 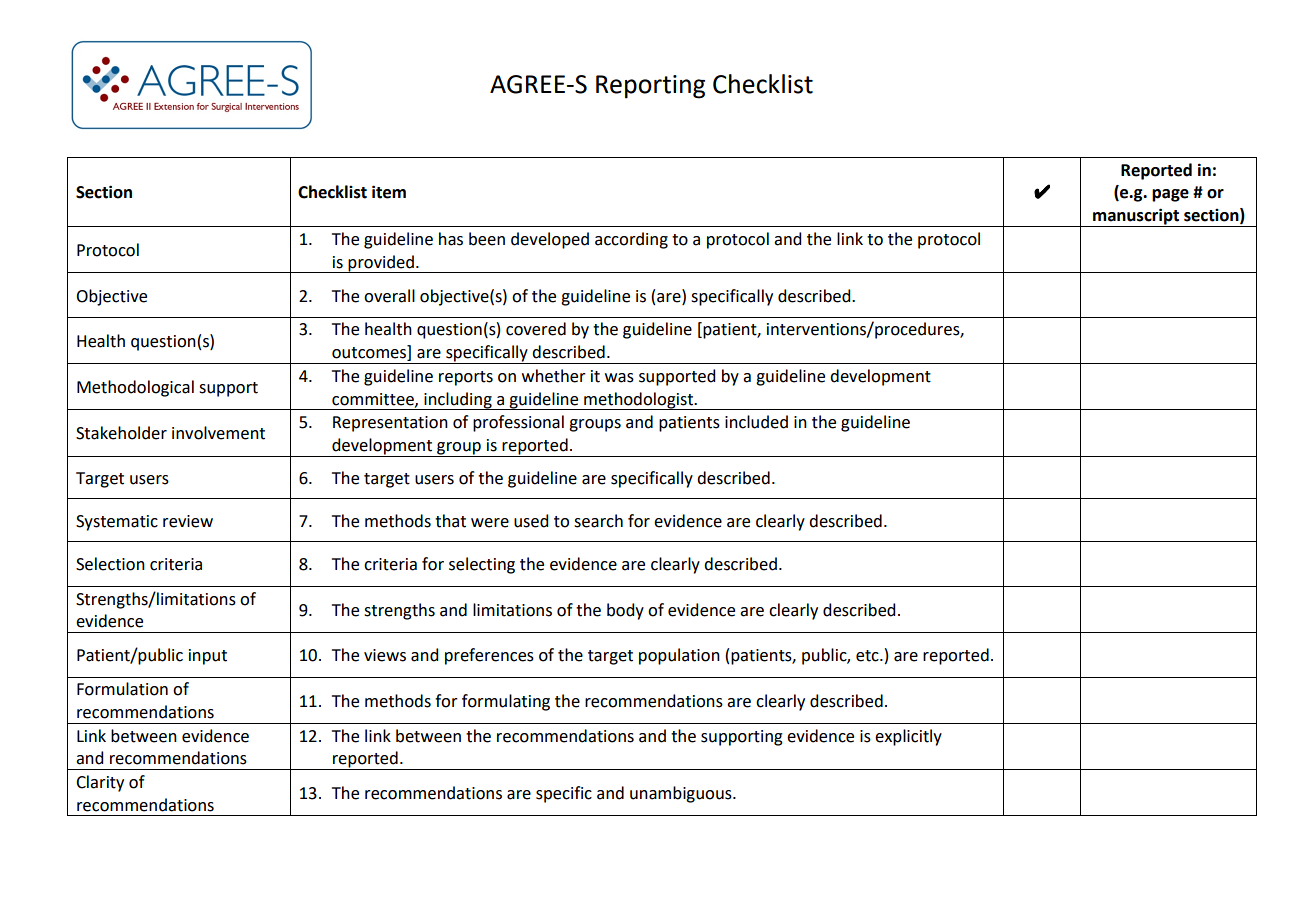 I want to click on item, so click(x=389, y=192).
